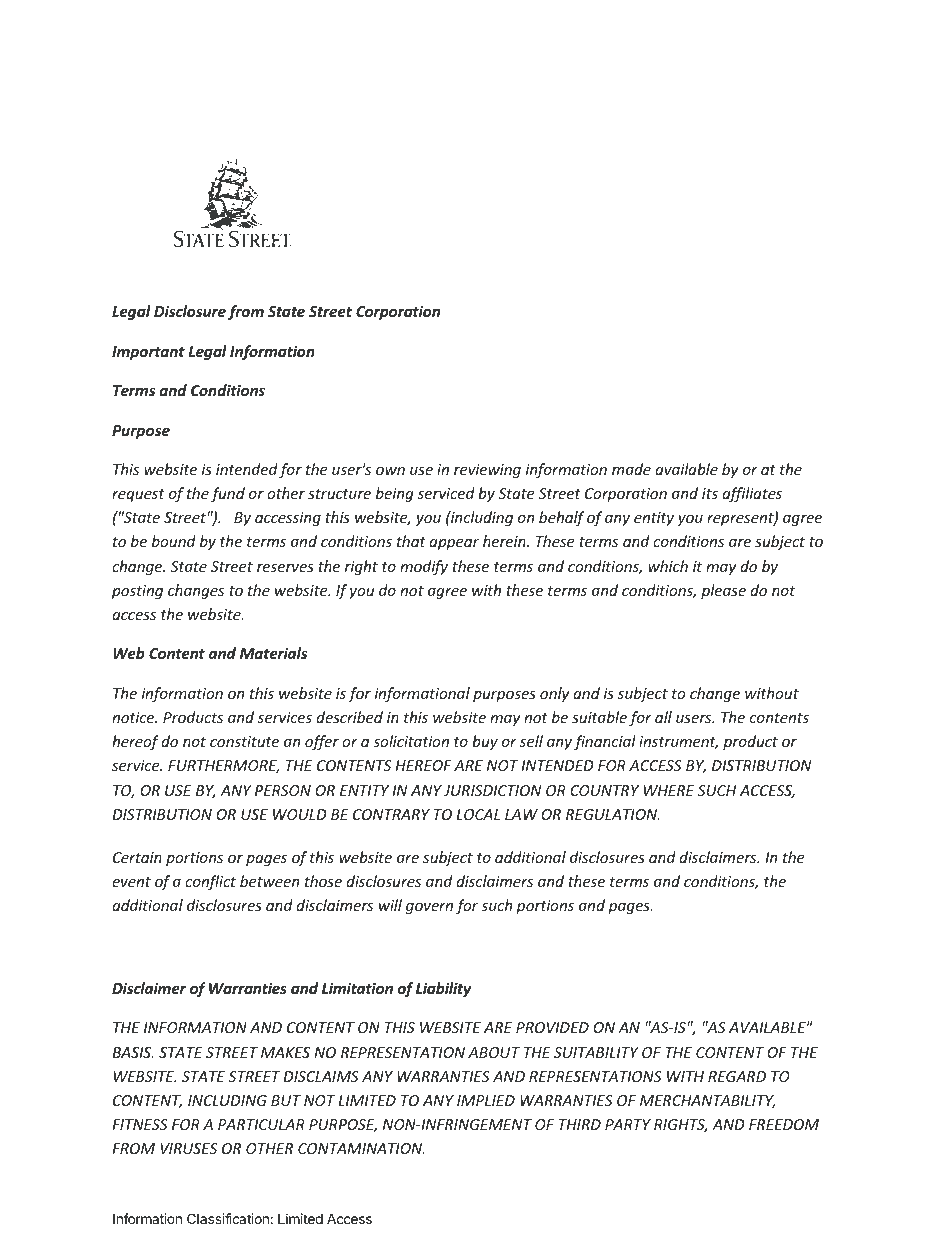 The height and width of the screenshot is (1233, 952). Describe the element at coordinates (283, 790) in the screenshot. I see `PERSON` at that location.
